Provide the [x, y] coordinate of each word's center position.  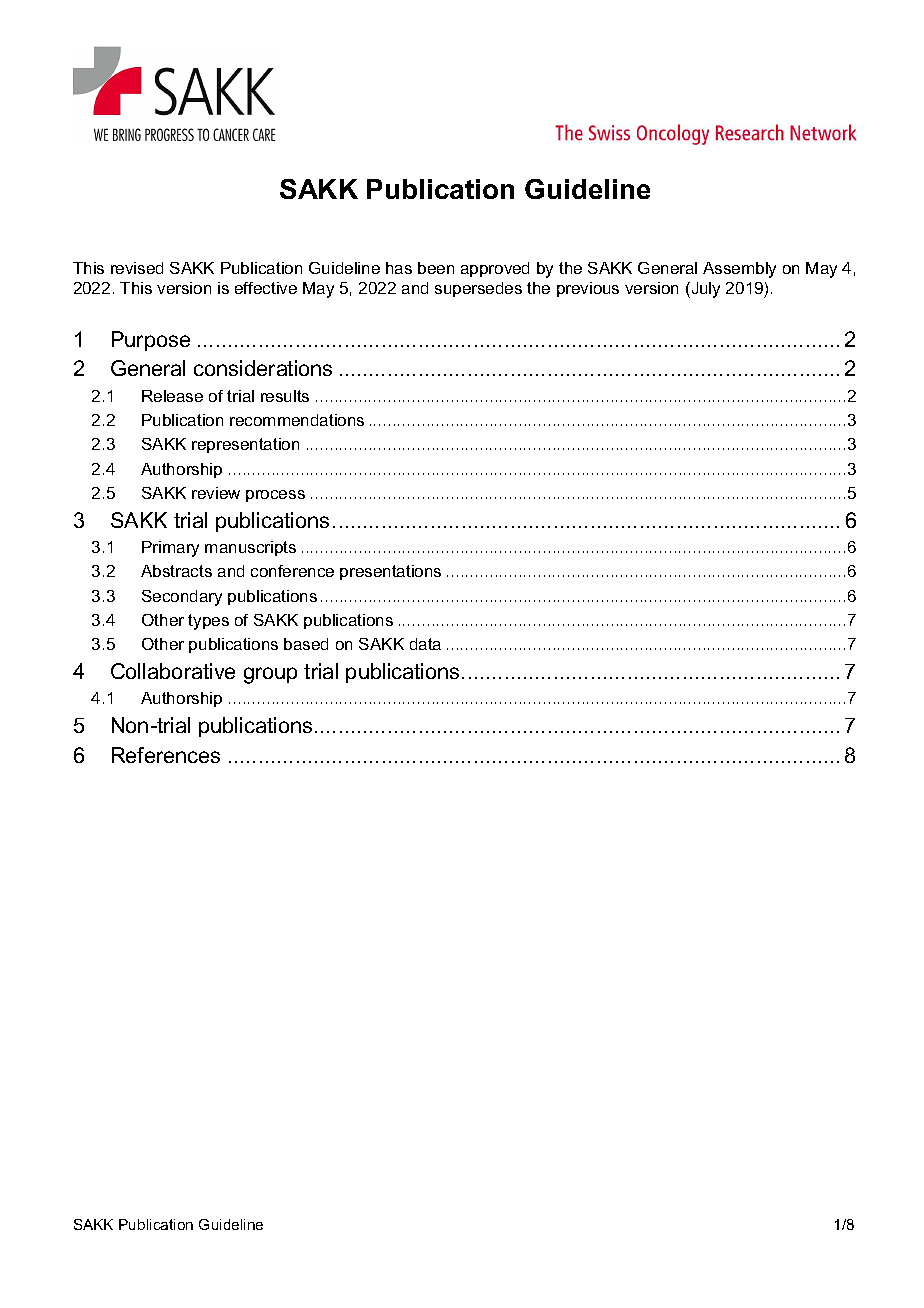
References [166, 755]
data [425, 644]
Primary [170, 549]
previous [588, 289]
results [285, 396]
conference [292, 571]
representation [245, 445]
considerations [263, 368]
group [270, 675]
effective [266, 288]
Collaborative [173, 671]
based [306, 644]
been [436, 268]
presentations [390, 572]
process [275, 496]
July [704, 290]
